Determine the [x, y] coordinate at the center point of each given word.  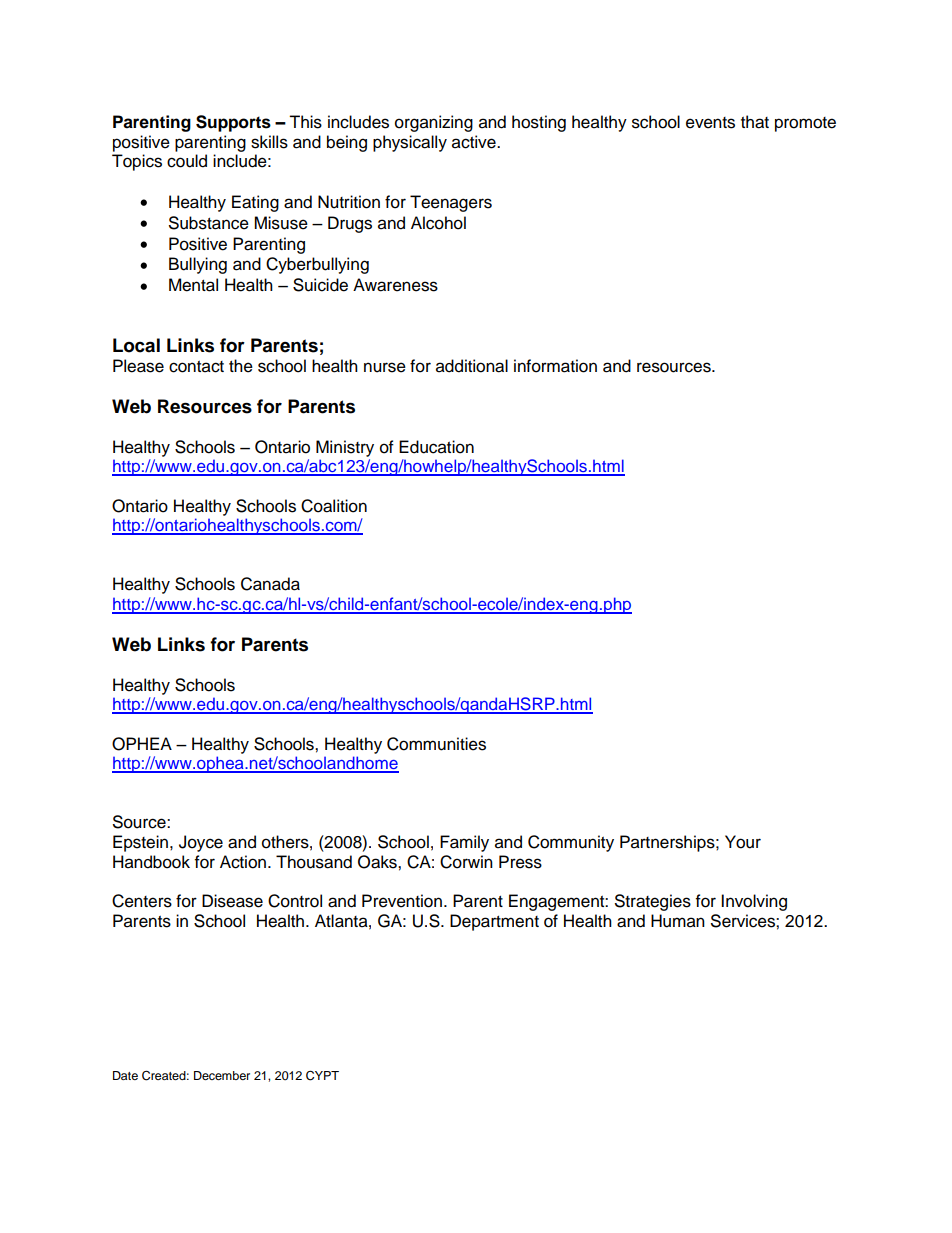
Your [743, 842]
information [555, 366]
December [222, 1075]
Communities [436, 744]
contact [196, 367]
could [187, 161]
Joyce [201, 843]
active [475, 142]
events [710, 123]
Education [436, 447]
